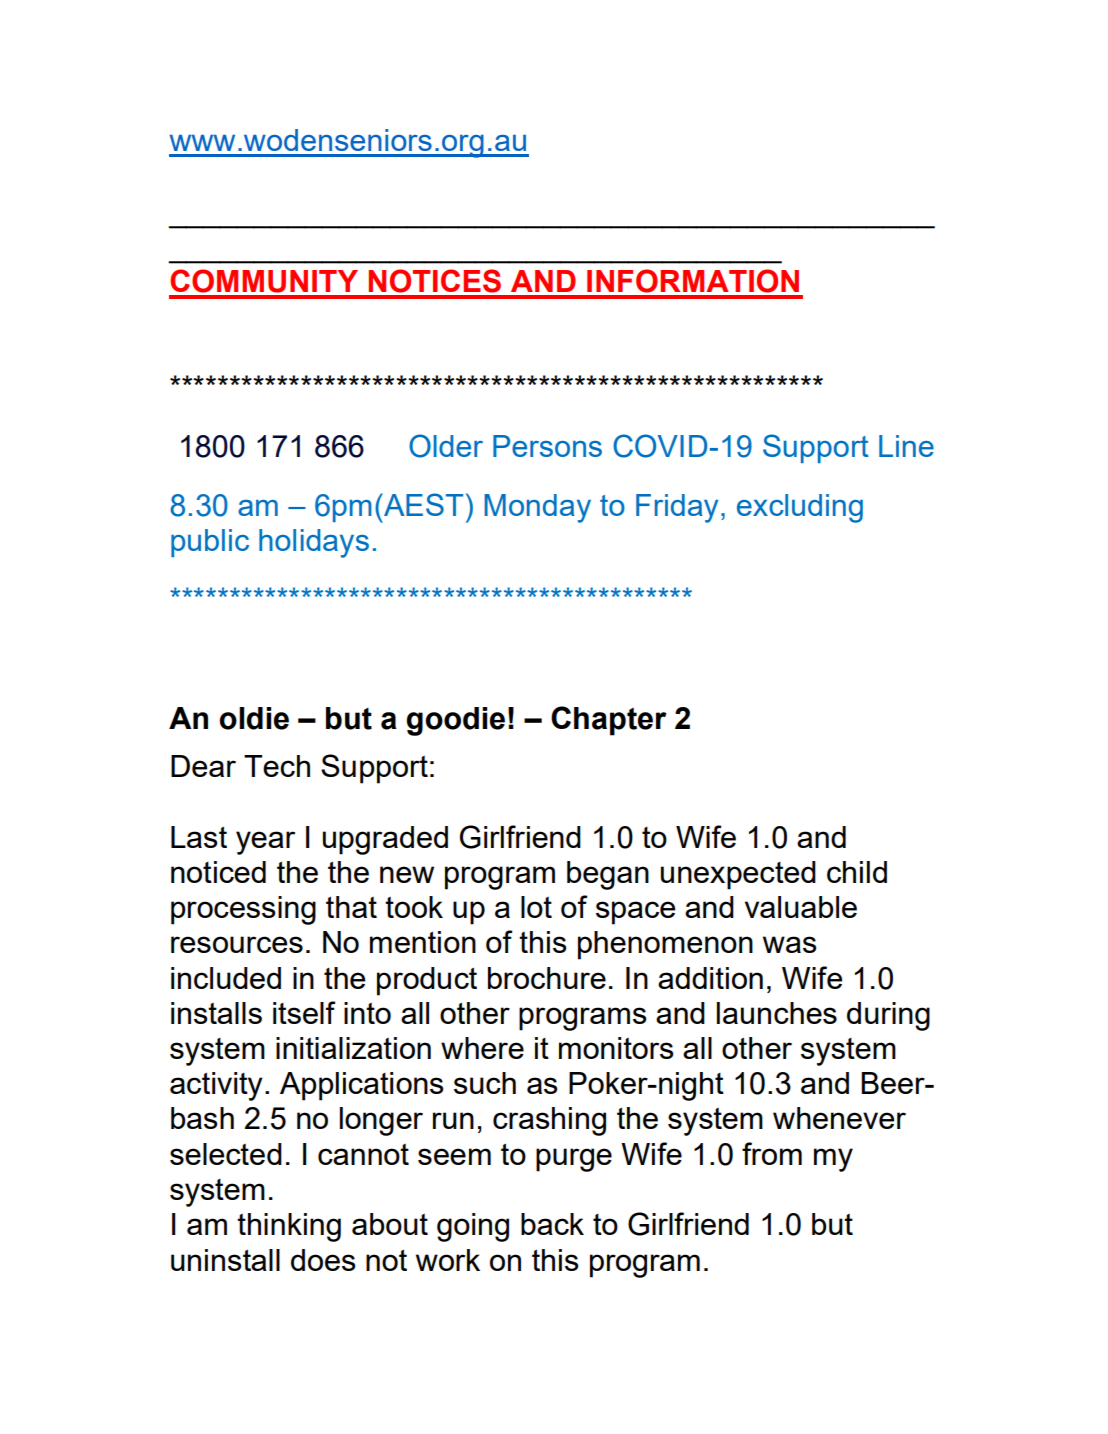  What do you see at coordinates (226, 978) in the page?
I see `included` at bounding box center [226, 978].
